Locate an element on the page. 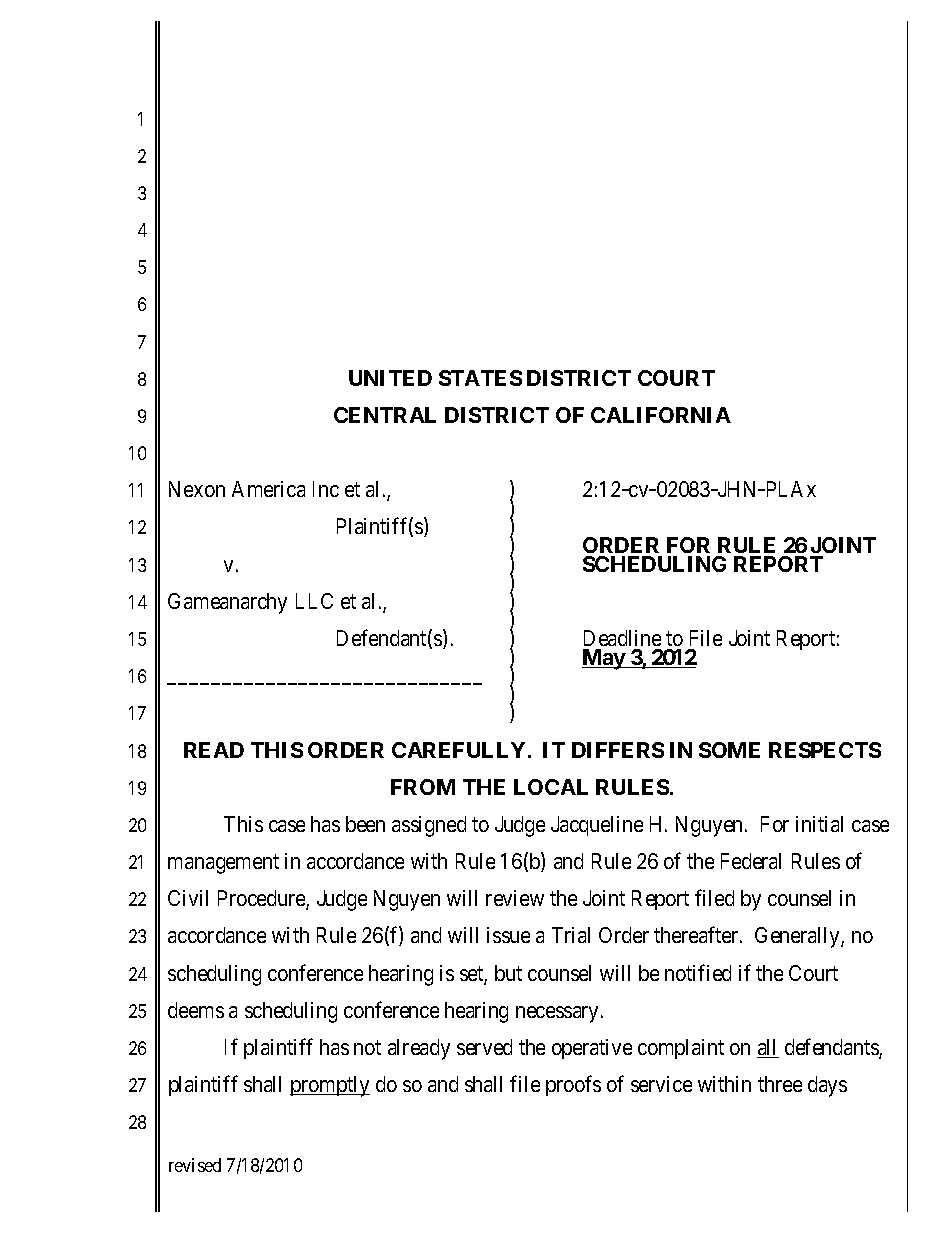 Image resolution: width=952 pixels, height=1233 pixels. STATES is located at coordinates (480, 378).
